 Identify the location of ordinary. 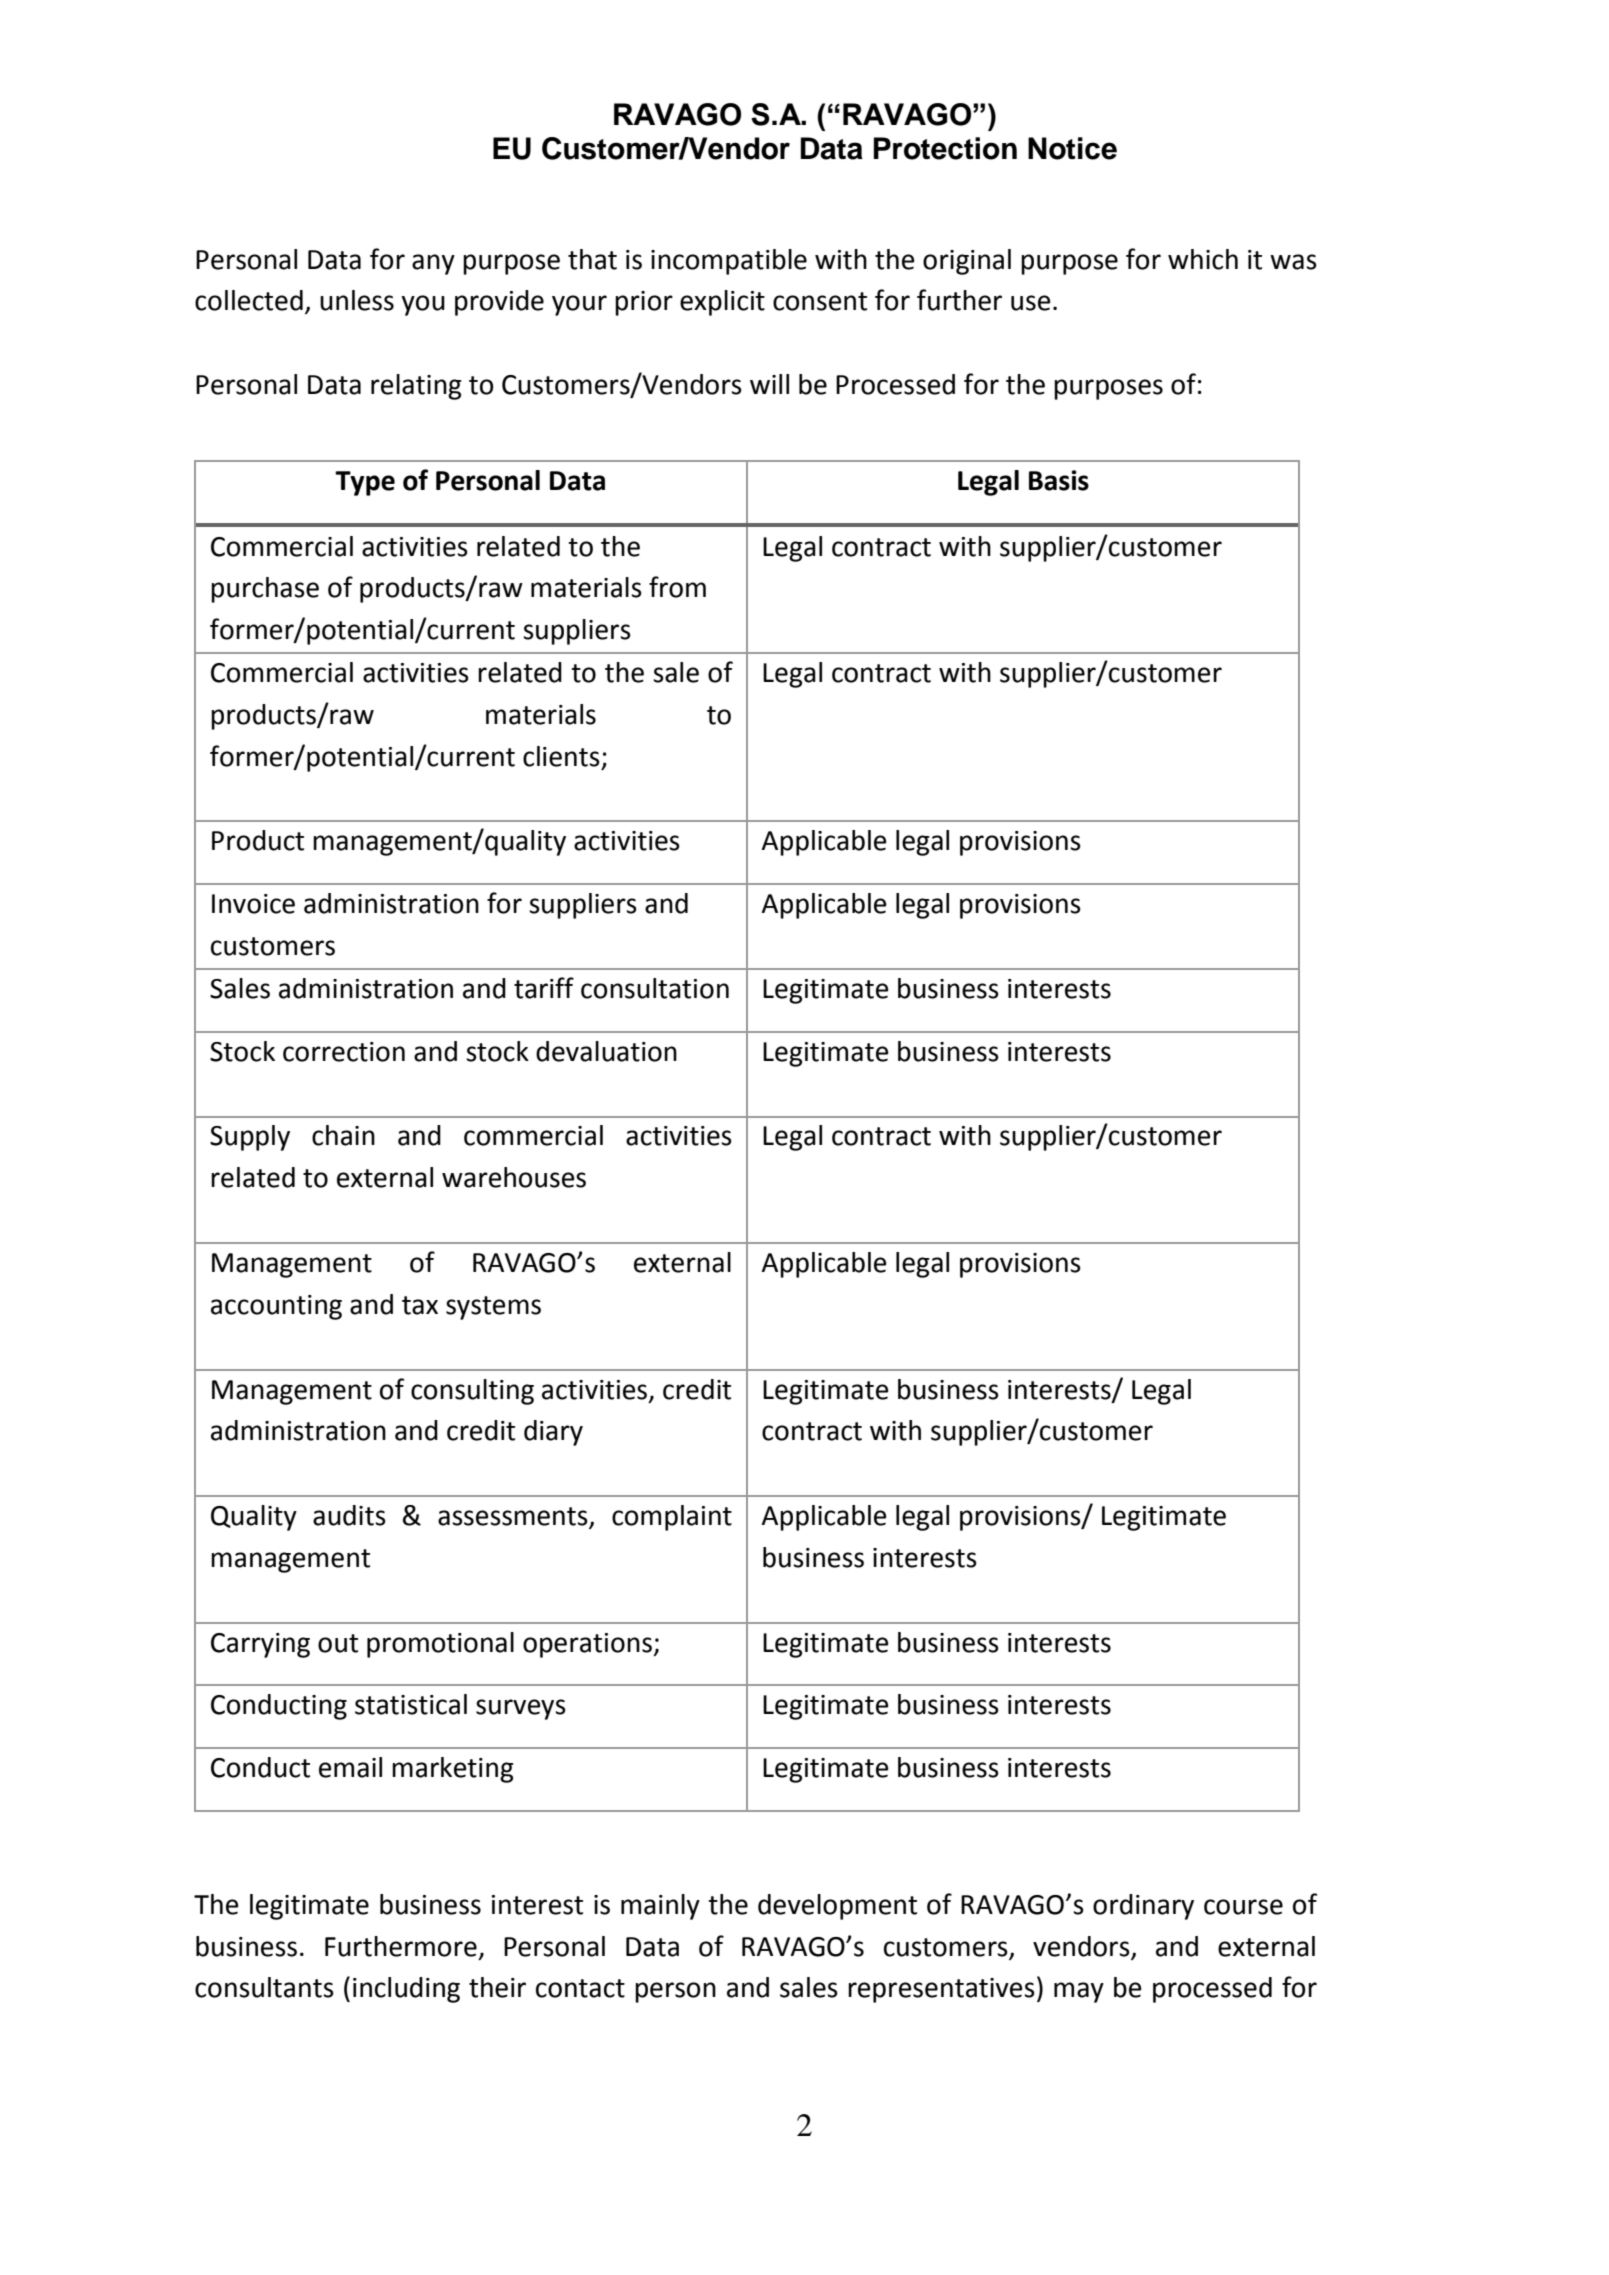
(1143, 1907).
